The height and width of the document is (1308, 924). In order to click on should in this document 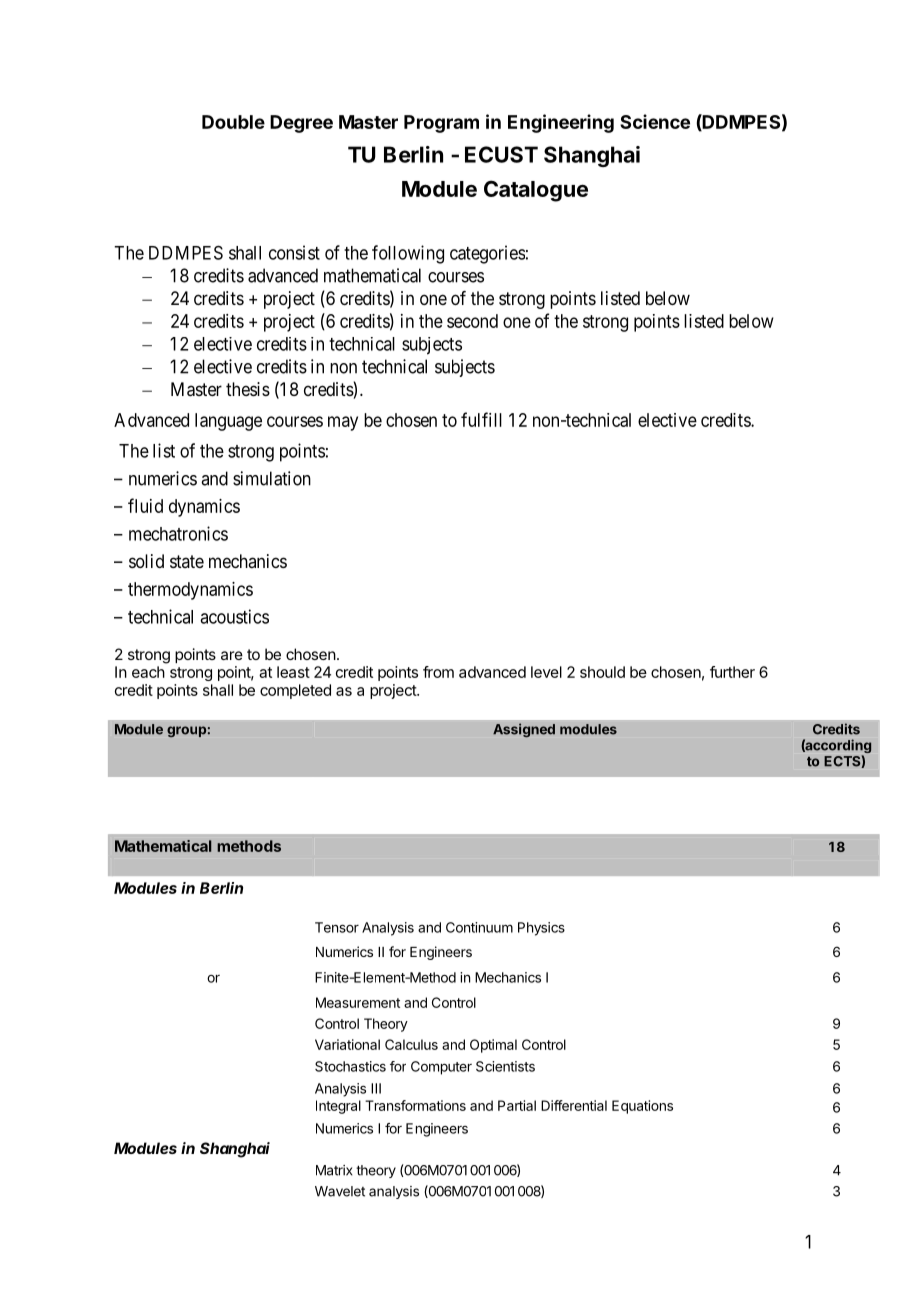, I will do `click(602, 672)`.
